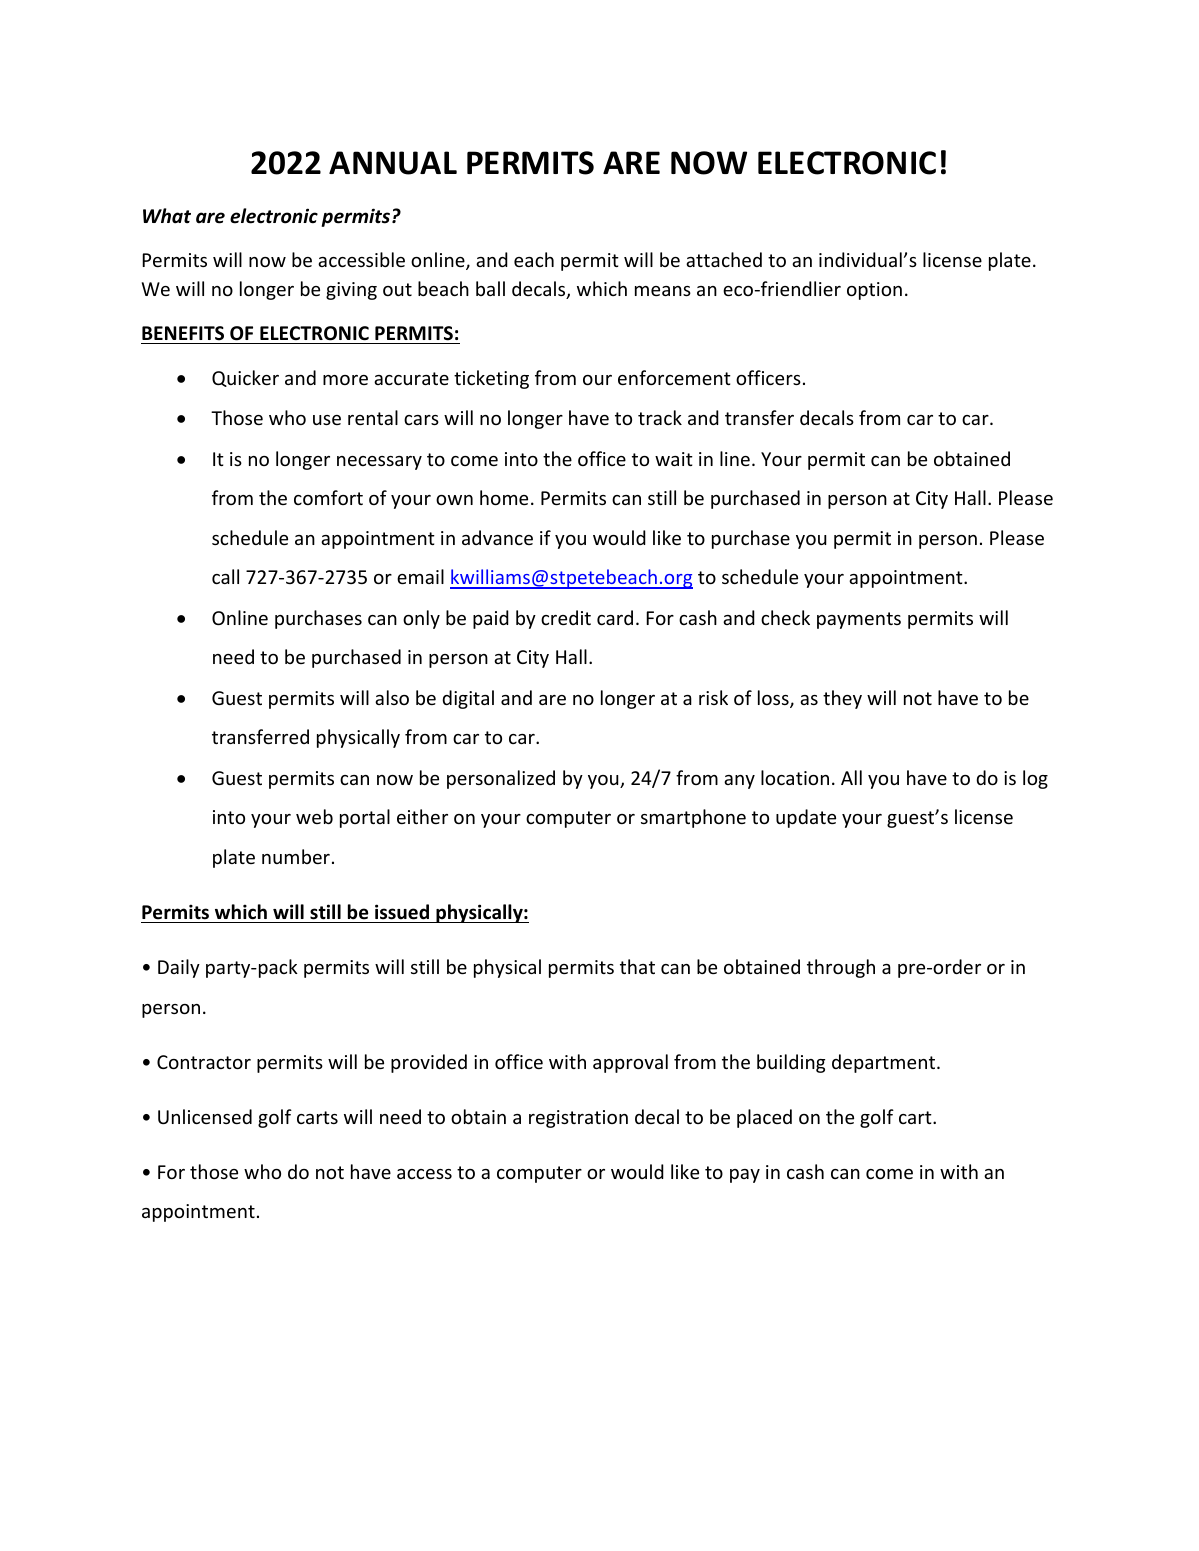 This image has height=1551, width=1199. What do you see at coordinates (885, 1063) in the image?
I see `department` at bounding box center [885, 1063].
